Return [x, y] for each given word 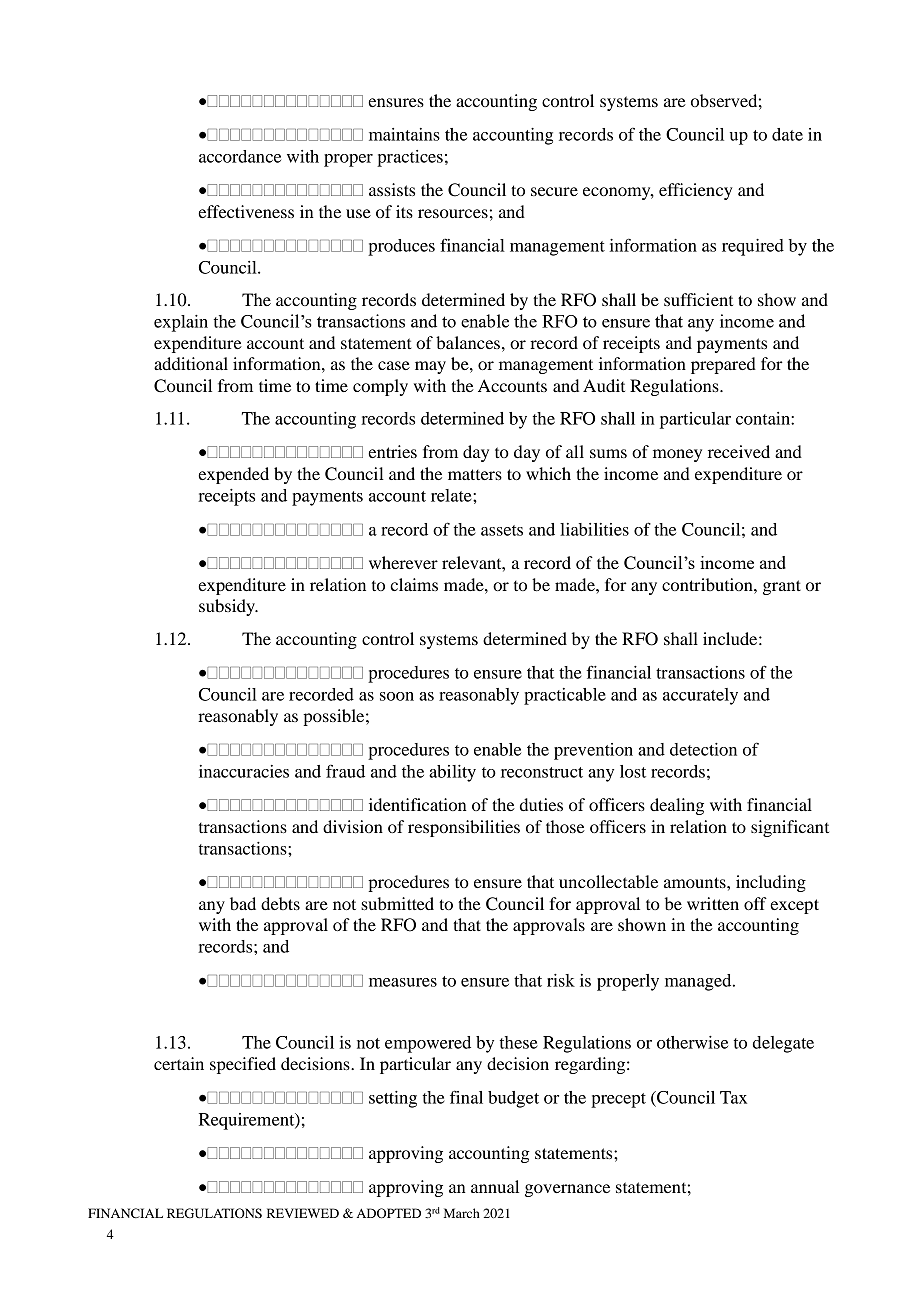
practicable [565, 696]
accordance [240, 156]
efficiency [696, 191]
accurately [700, 696]
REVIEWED [303, 1213]
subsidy [228, 607]
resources [453, 213]
